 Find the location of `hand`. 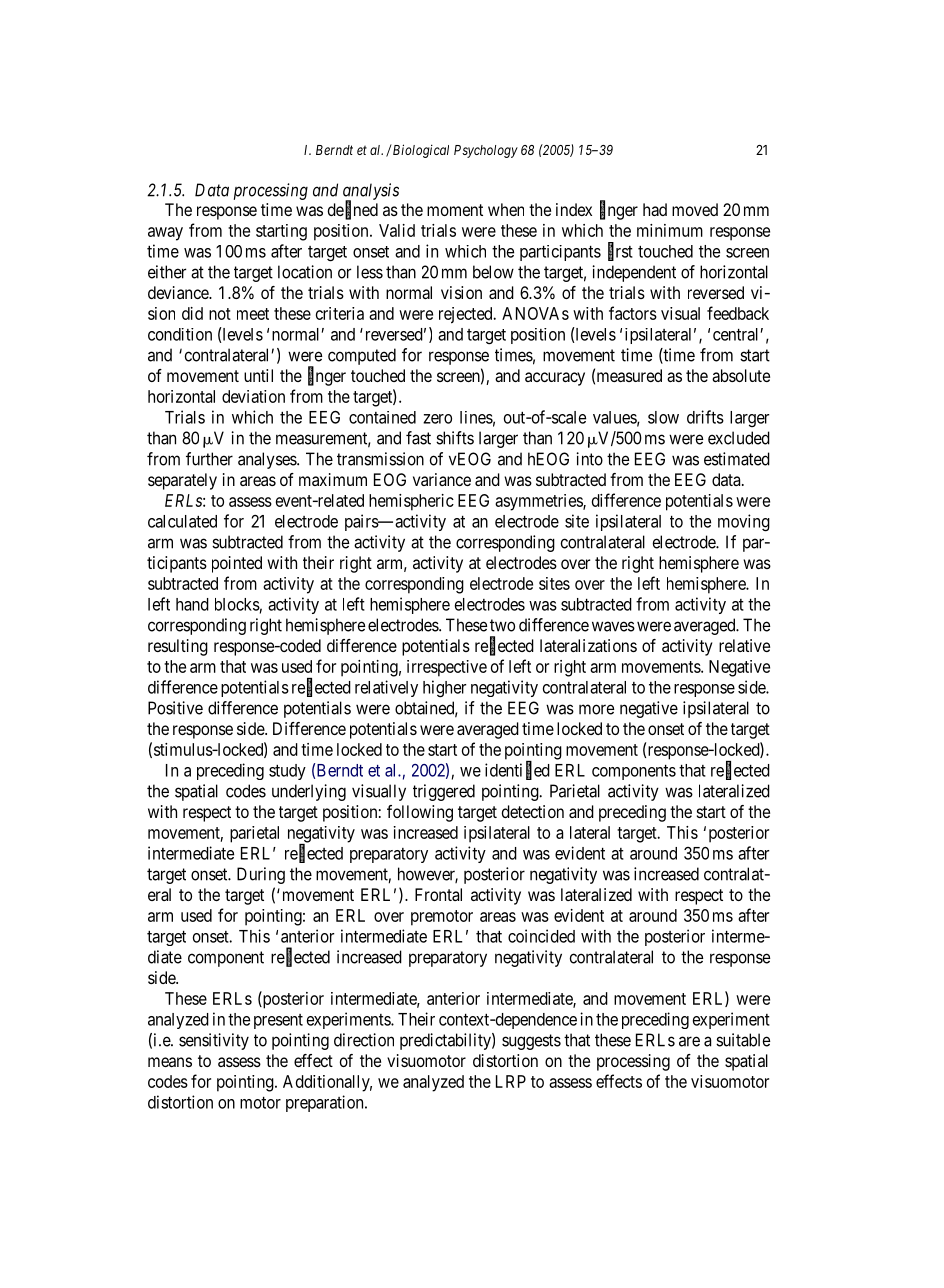

hand is located at coordinates (192, 604).
